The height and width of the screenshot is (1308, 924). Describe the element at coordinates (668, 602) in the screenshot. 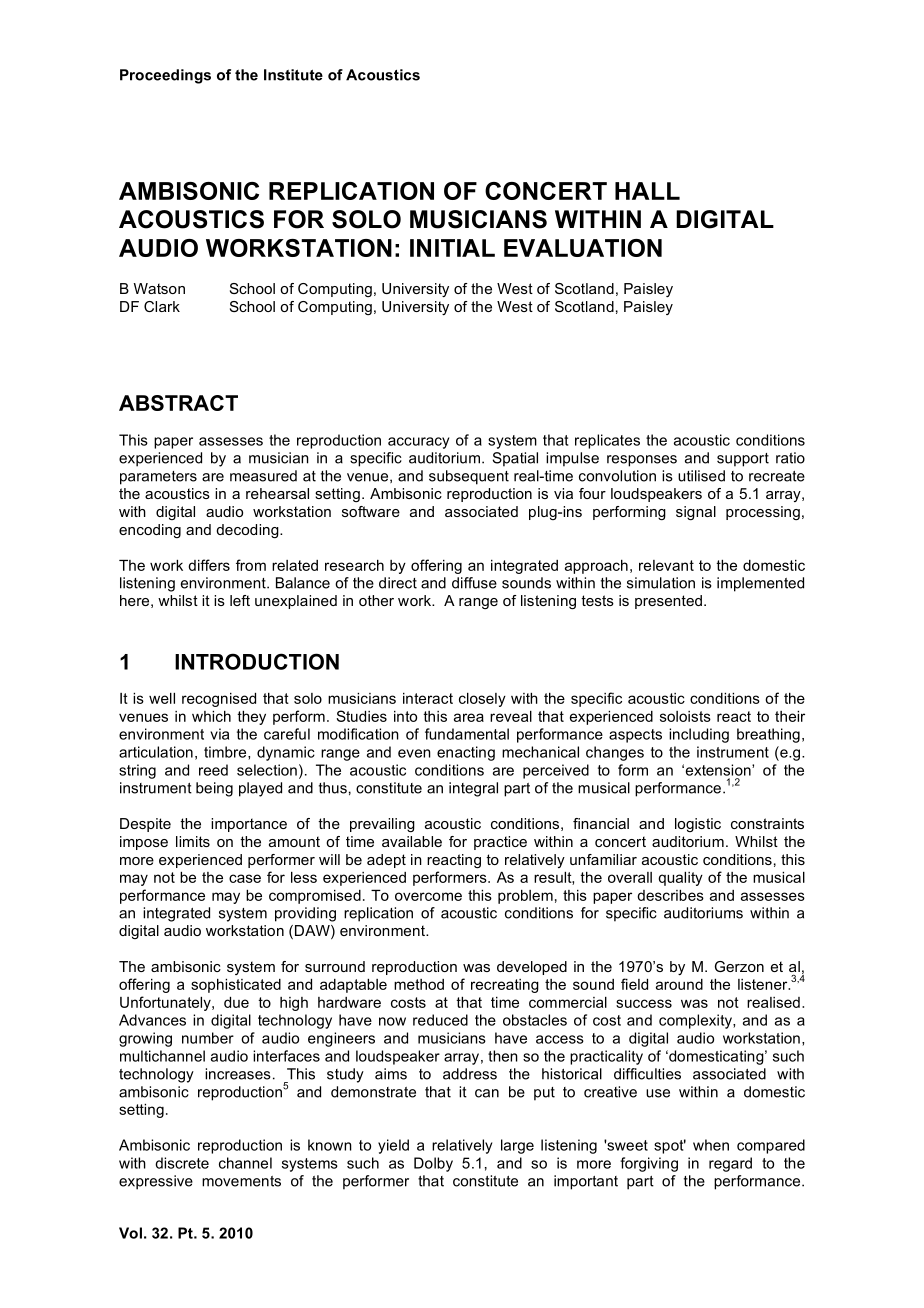

I see `presented` at that location.
